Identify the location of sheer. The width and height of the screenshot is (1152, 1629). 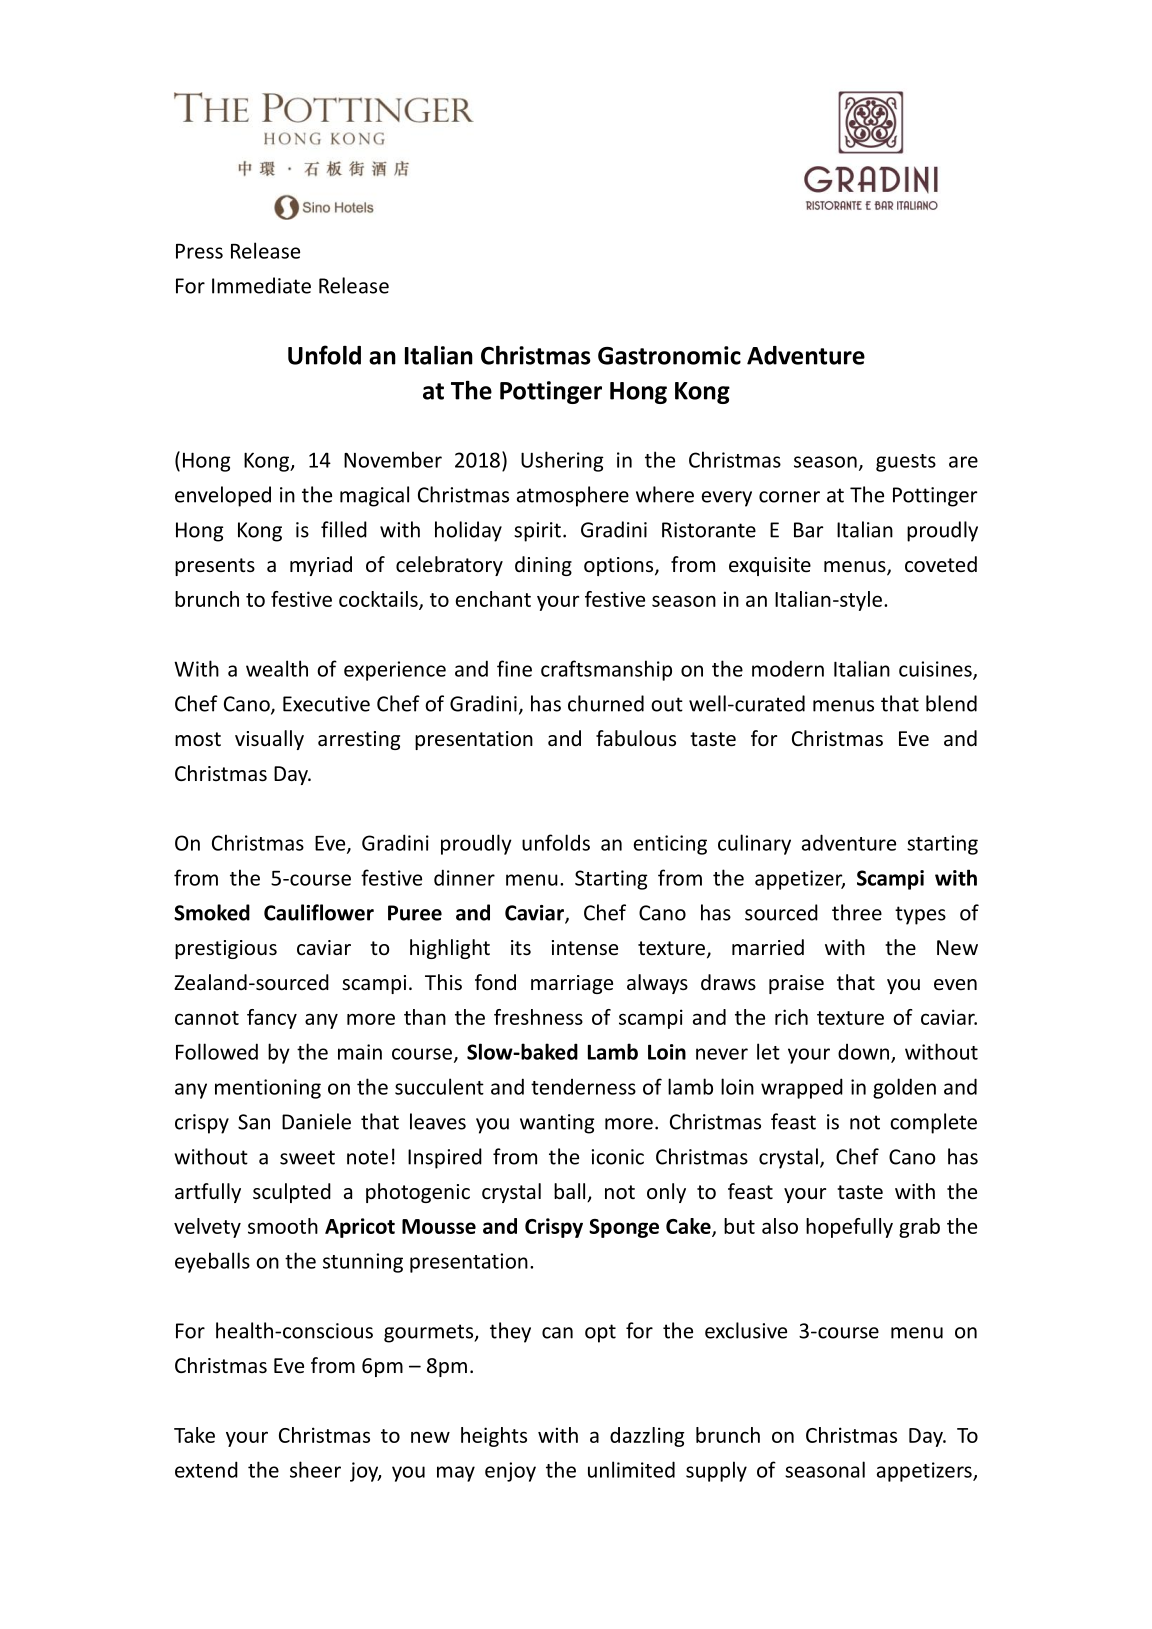
(315, 1469).
